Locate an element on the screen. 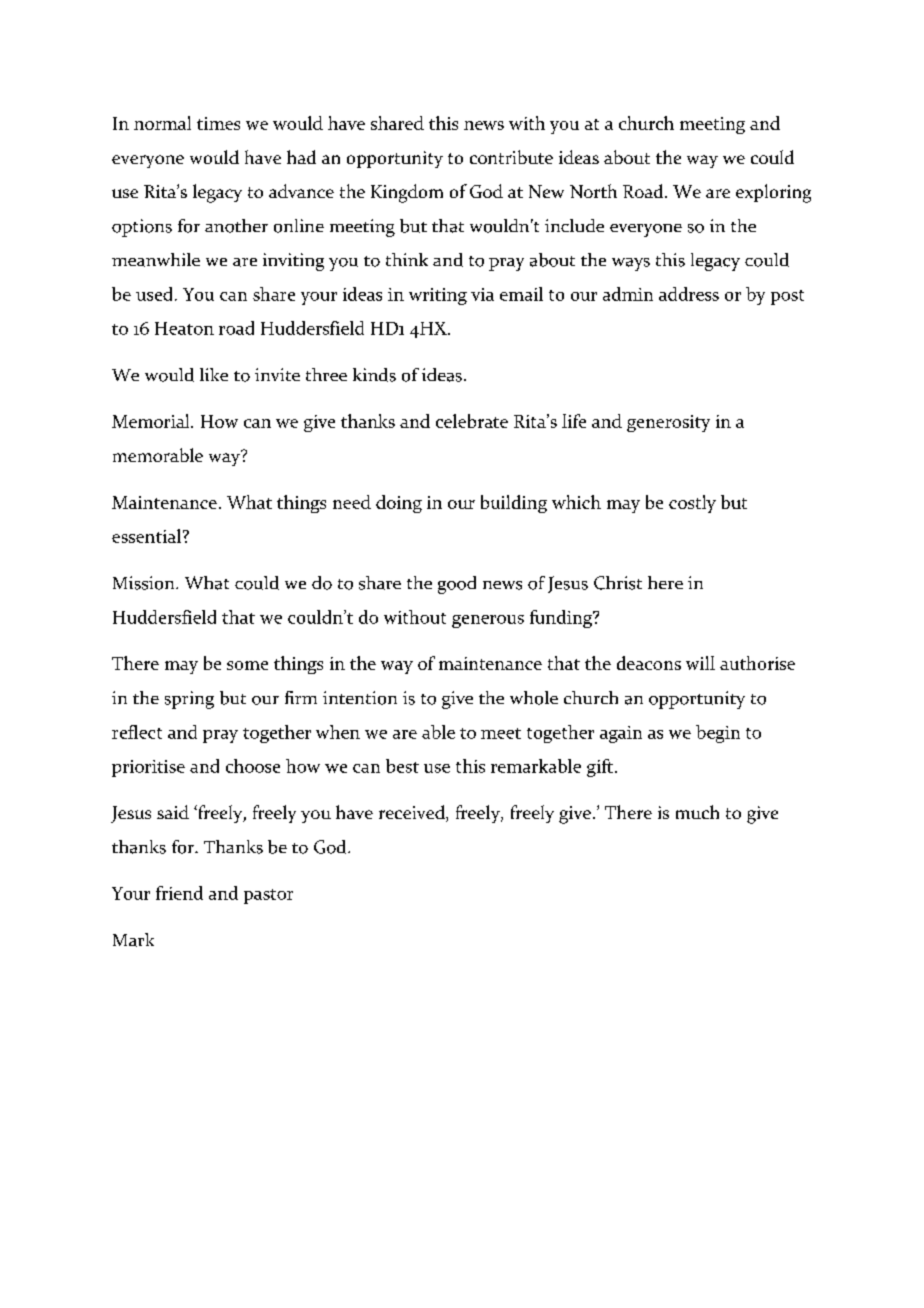 The image size is (924, 1308). via is located at coordinates (482, 294).
